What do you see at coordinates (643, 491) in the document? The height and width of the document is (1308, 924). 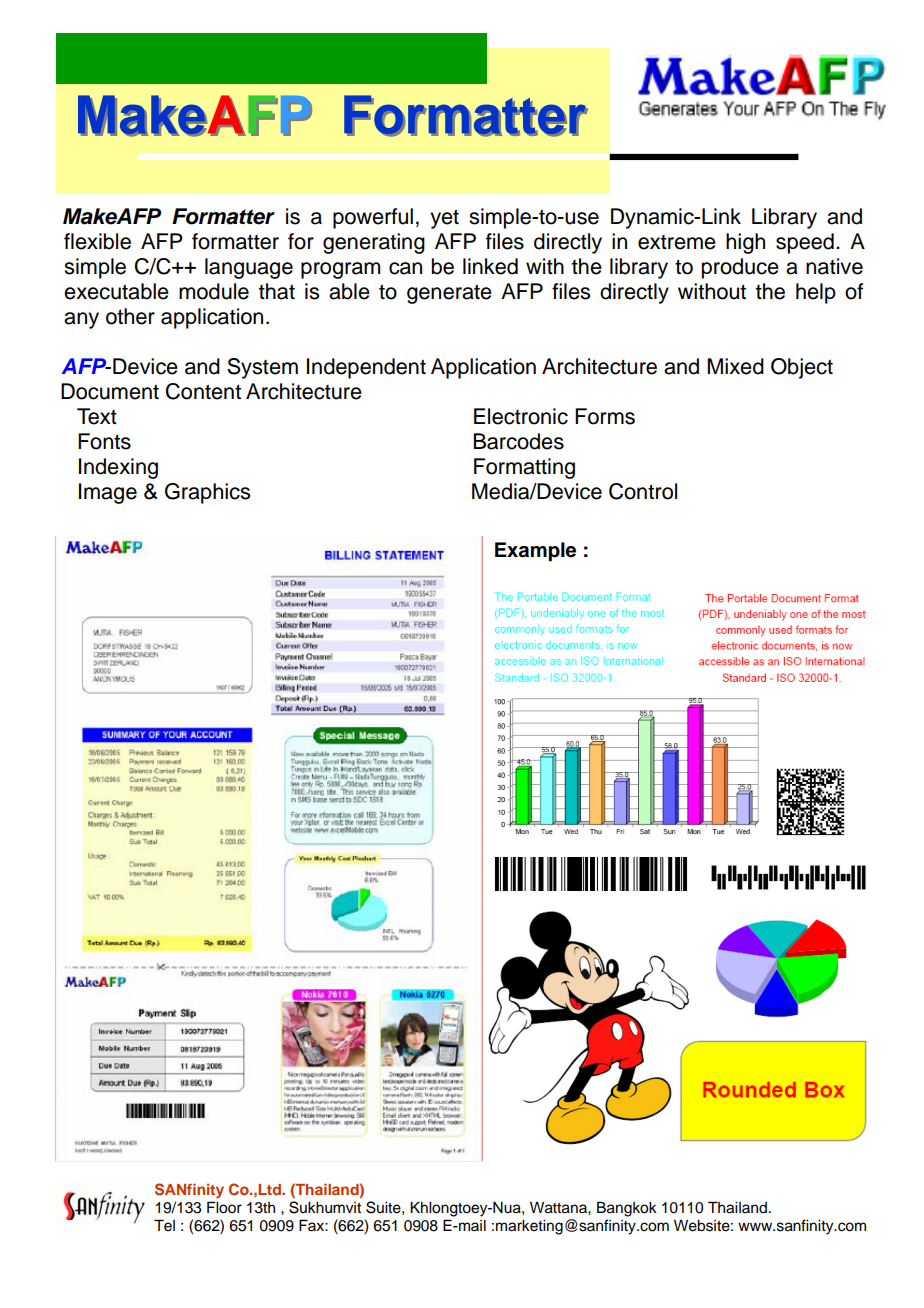 I see `Control` at bounding box center [643, 491].
